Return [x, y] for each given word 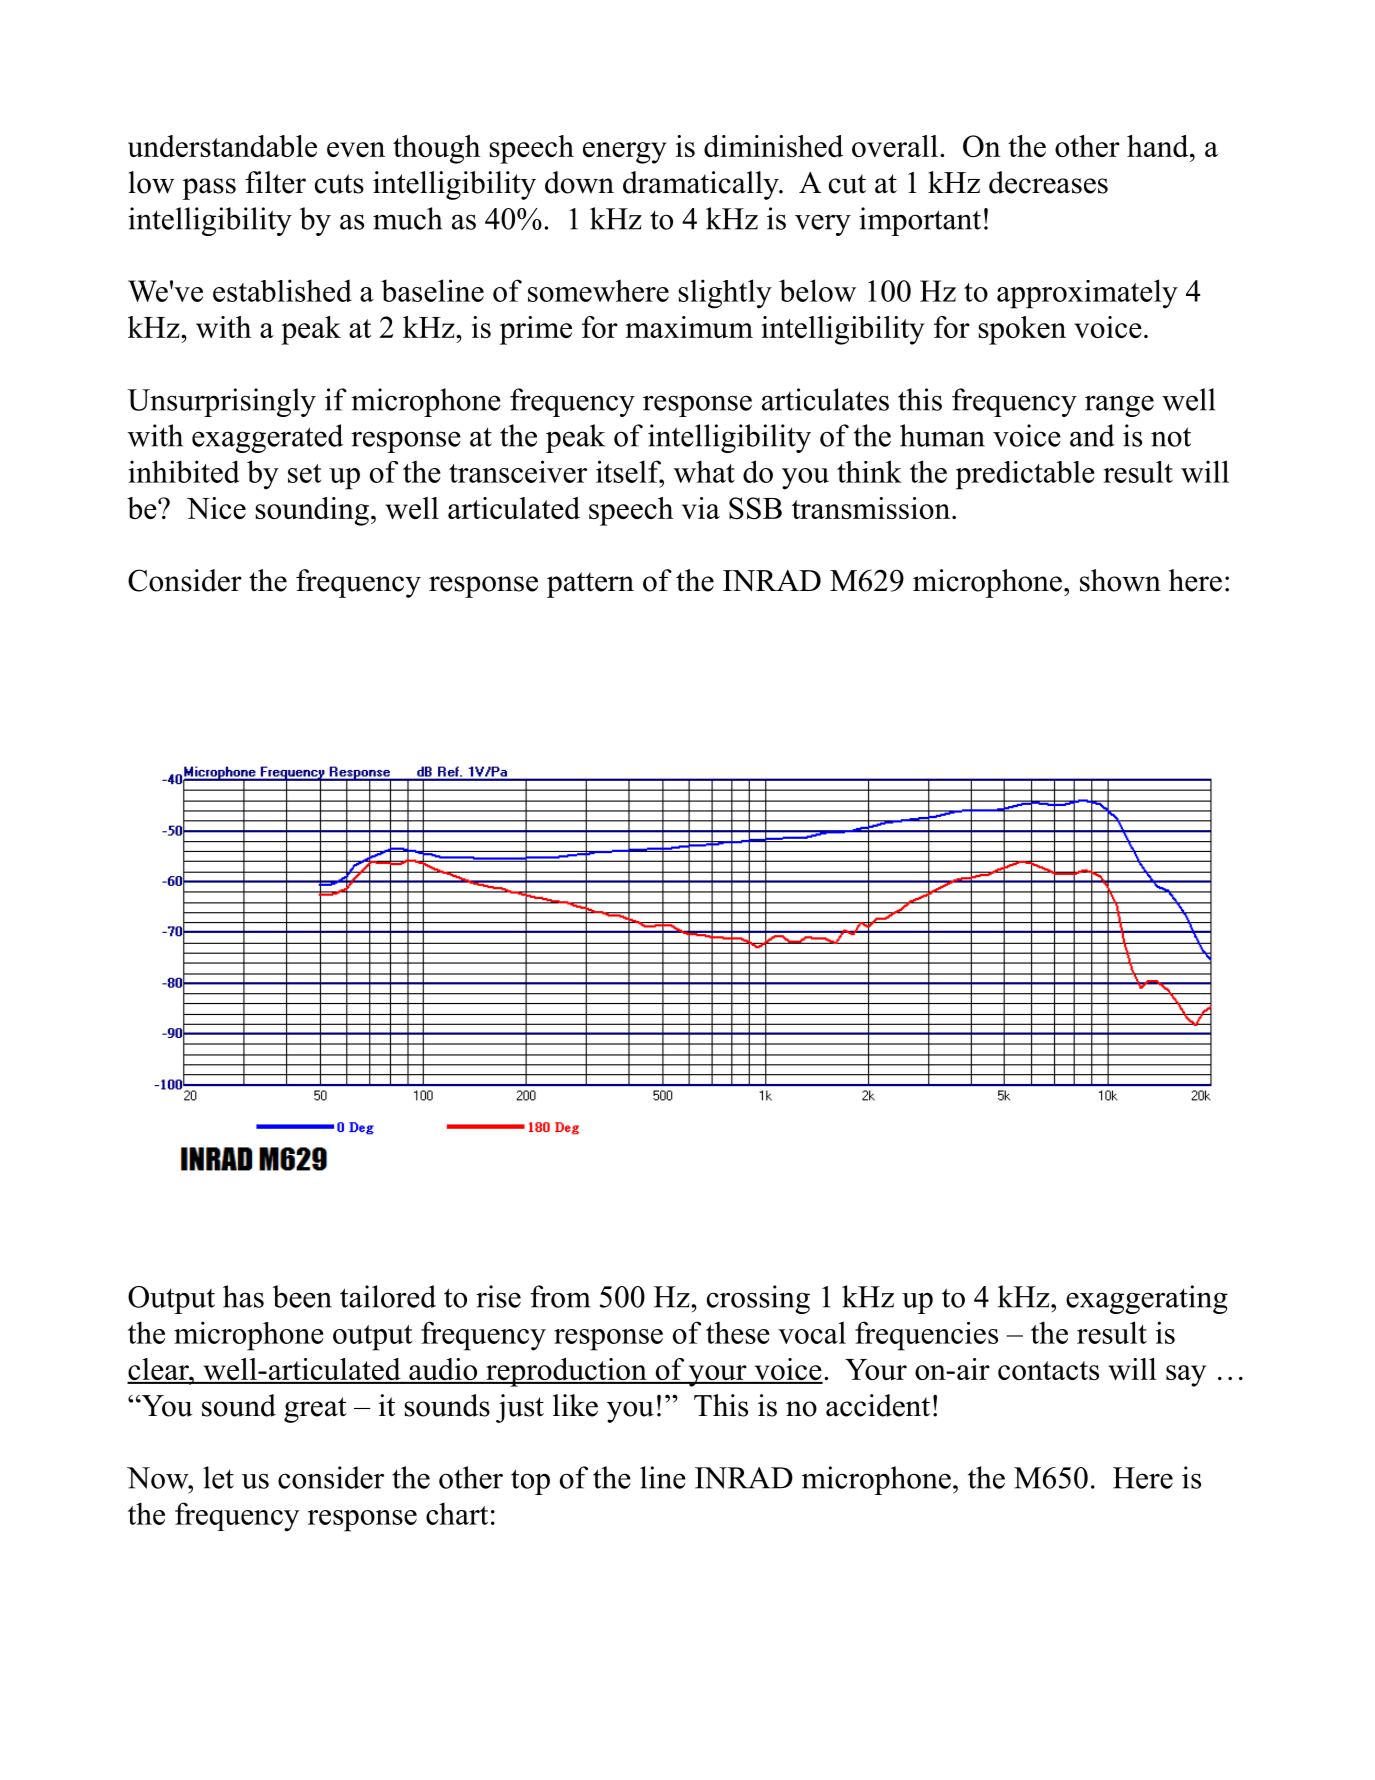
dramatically [702, 185]
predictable [1025, 475]
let [218, 1477]
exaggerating [1147, 1299]
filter [275, 182]
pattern [590, 585]
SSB [755, 508]
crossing [758, 1299]
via [701, 508]
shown [1120, 580]
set [304, 473]
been [302, 1296]
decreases [1048, 182]
